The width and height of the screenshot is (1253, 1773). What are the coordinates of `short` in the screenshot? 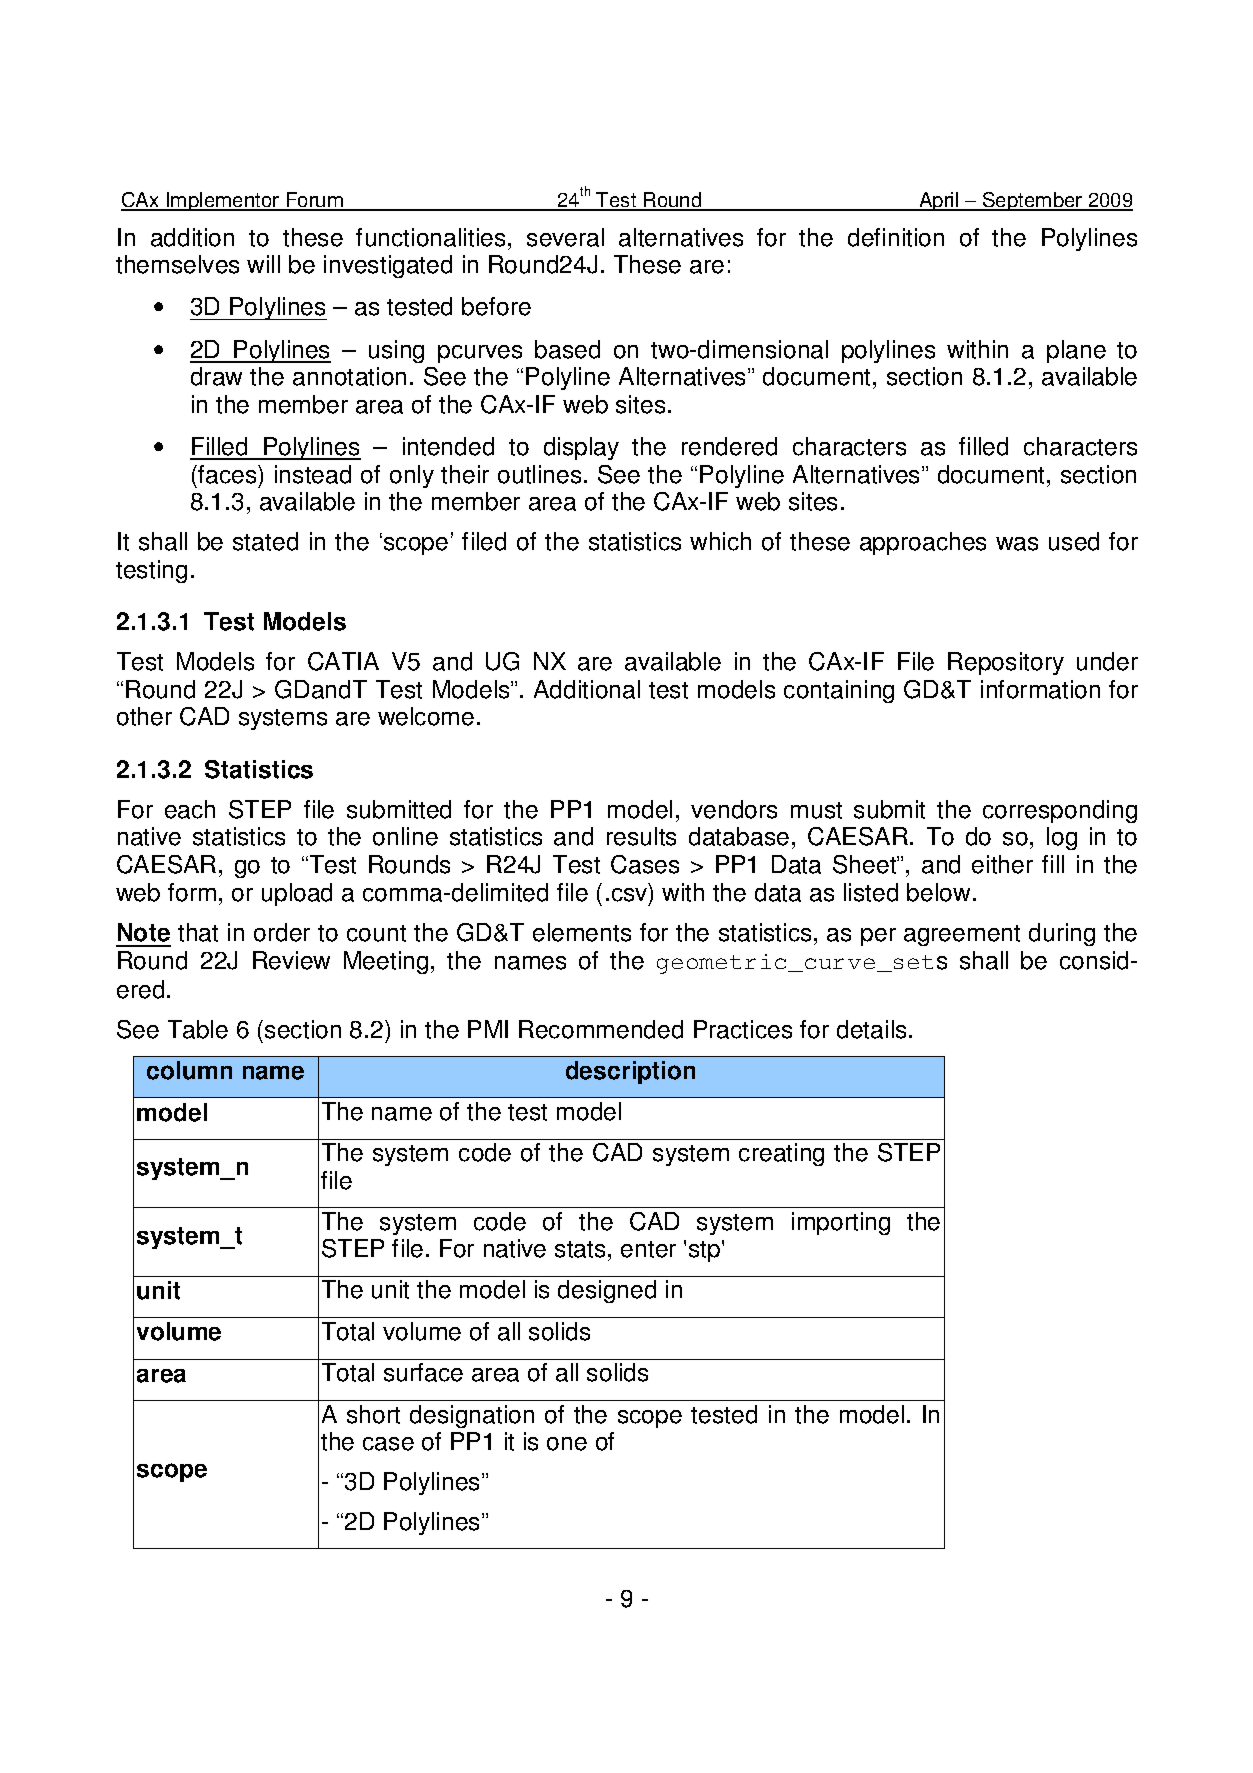 It's located at (373, 1414).
